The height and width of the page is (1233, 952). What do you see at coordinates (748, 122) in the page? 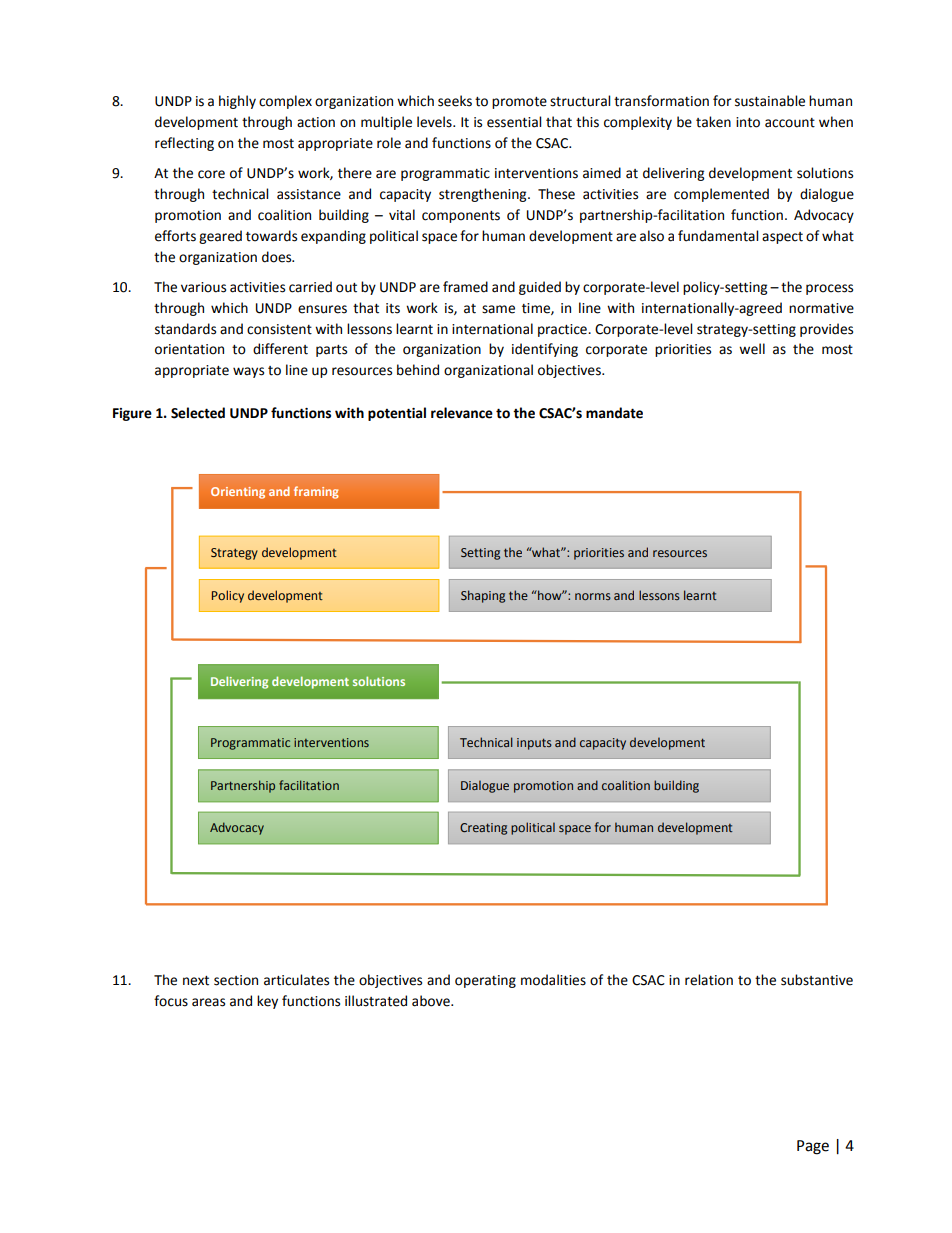
I see `into` at bounding box center [748, 122].
